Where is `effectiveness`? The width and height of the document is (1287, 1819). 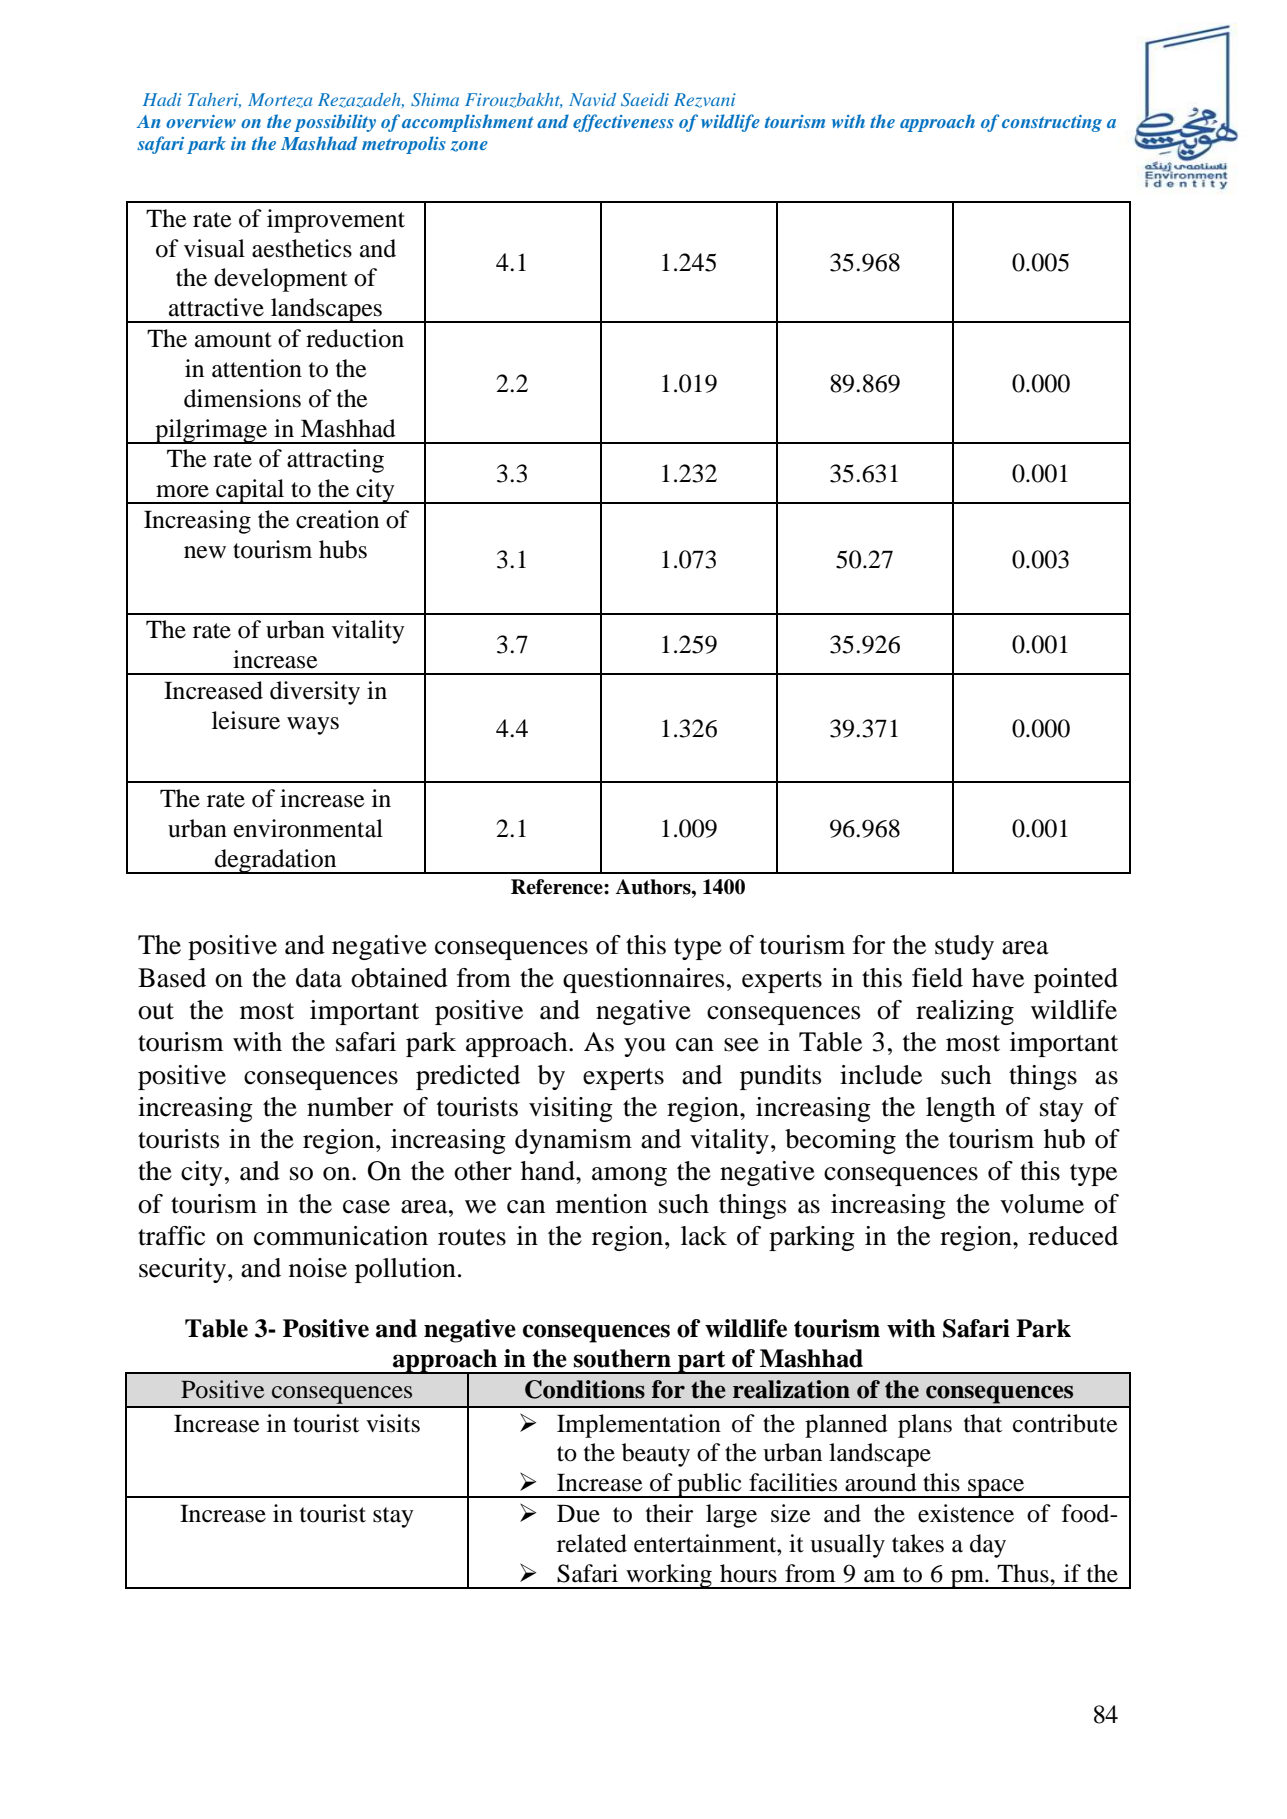
effectiveness is located at coordinates (623, 123).
